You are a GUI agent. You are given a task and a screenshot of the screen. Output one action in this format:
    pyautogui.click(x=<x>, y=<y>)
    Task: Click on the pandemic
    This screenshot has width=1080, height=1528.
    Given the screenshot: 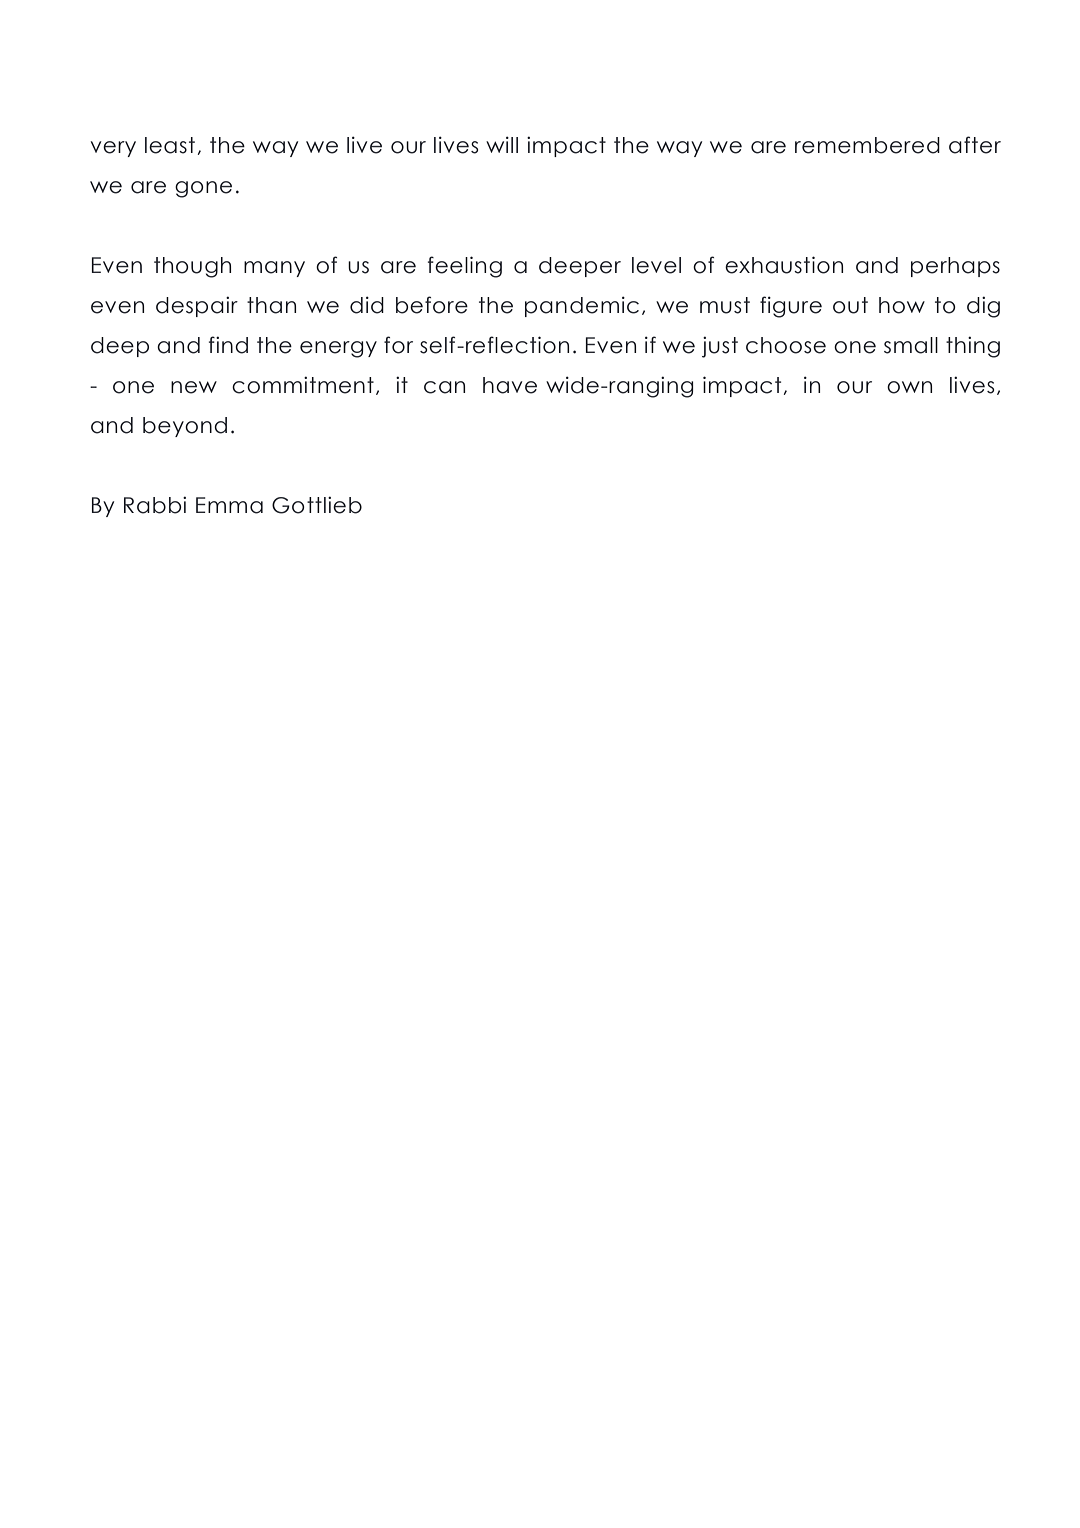 What is the action you would take?
    pyautogui.click(x=582, y=306)
